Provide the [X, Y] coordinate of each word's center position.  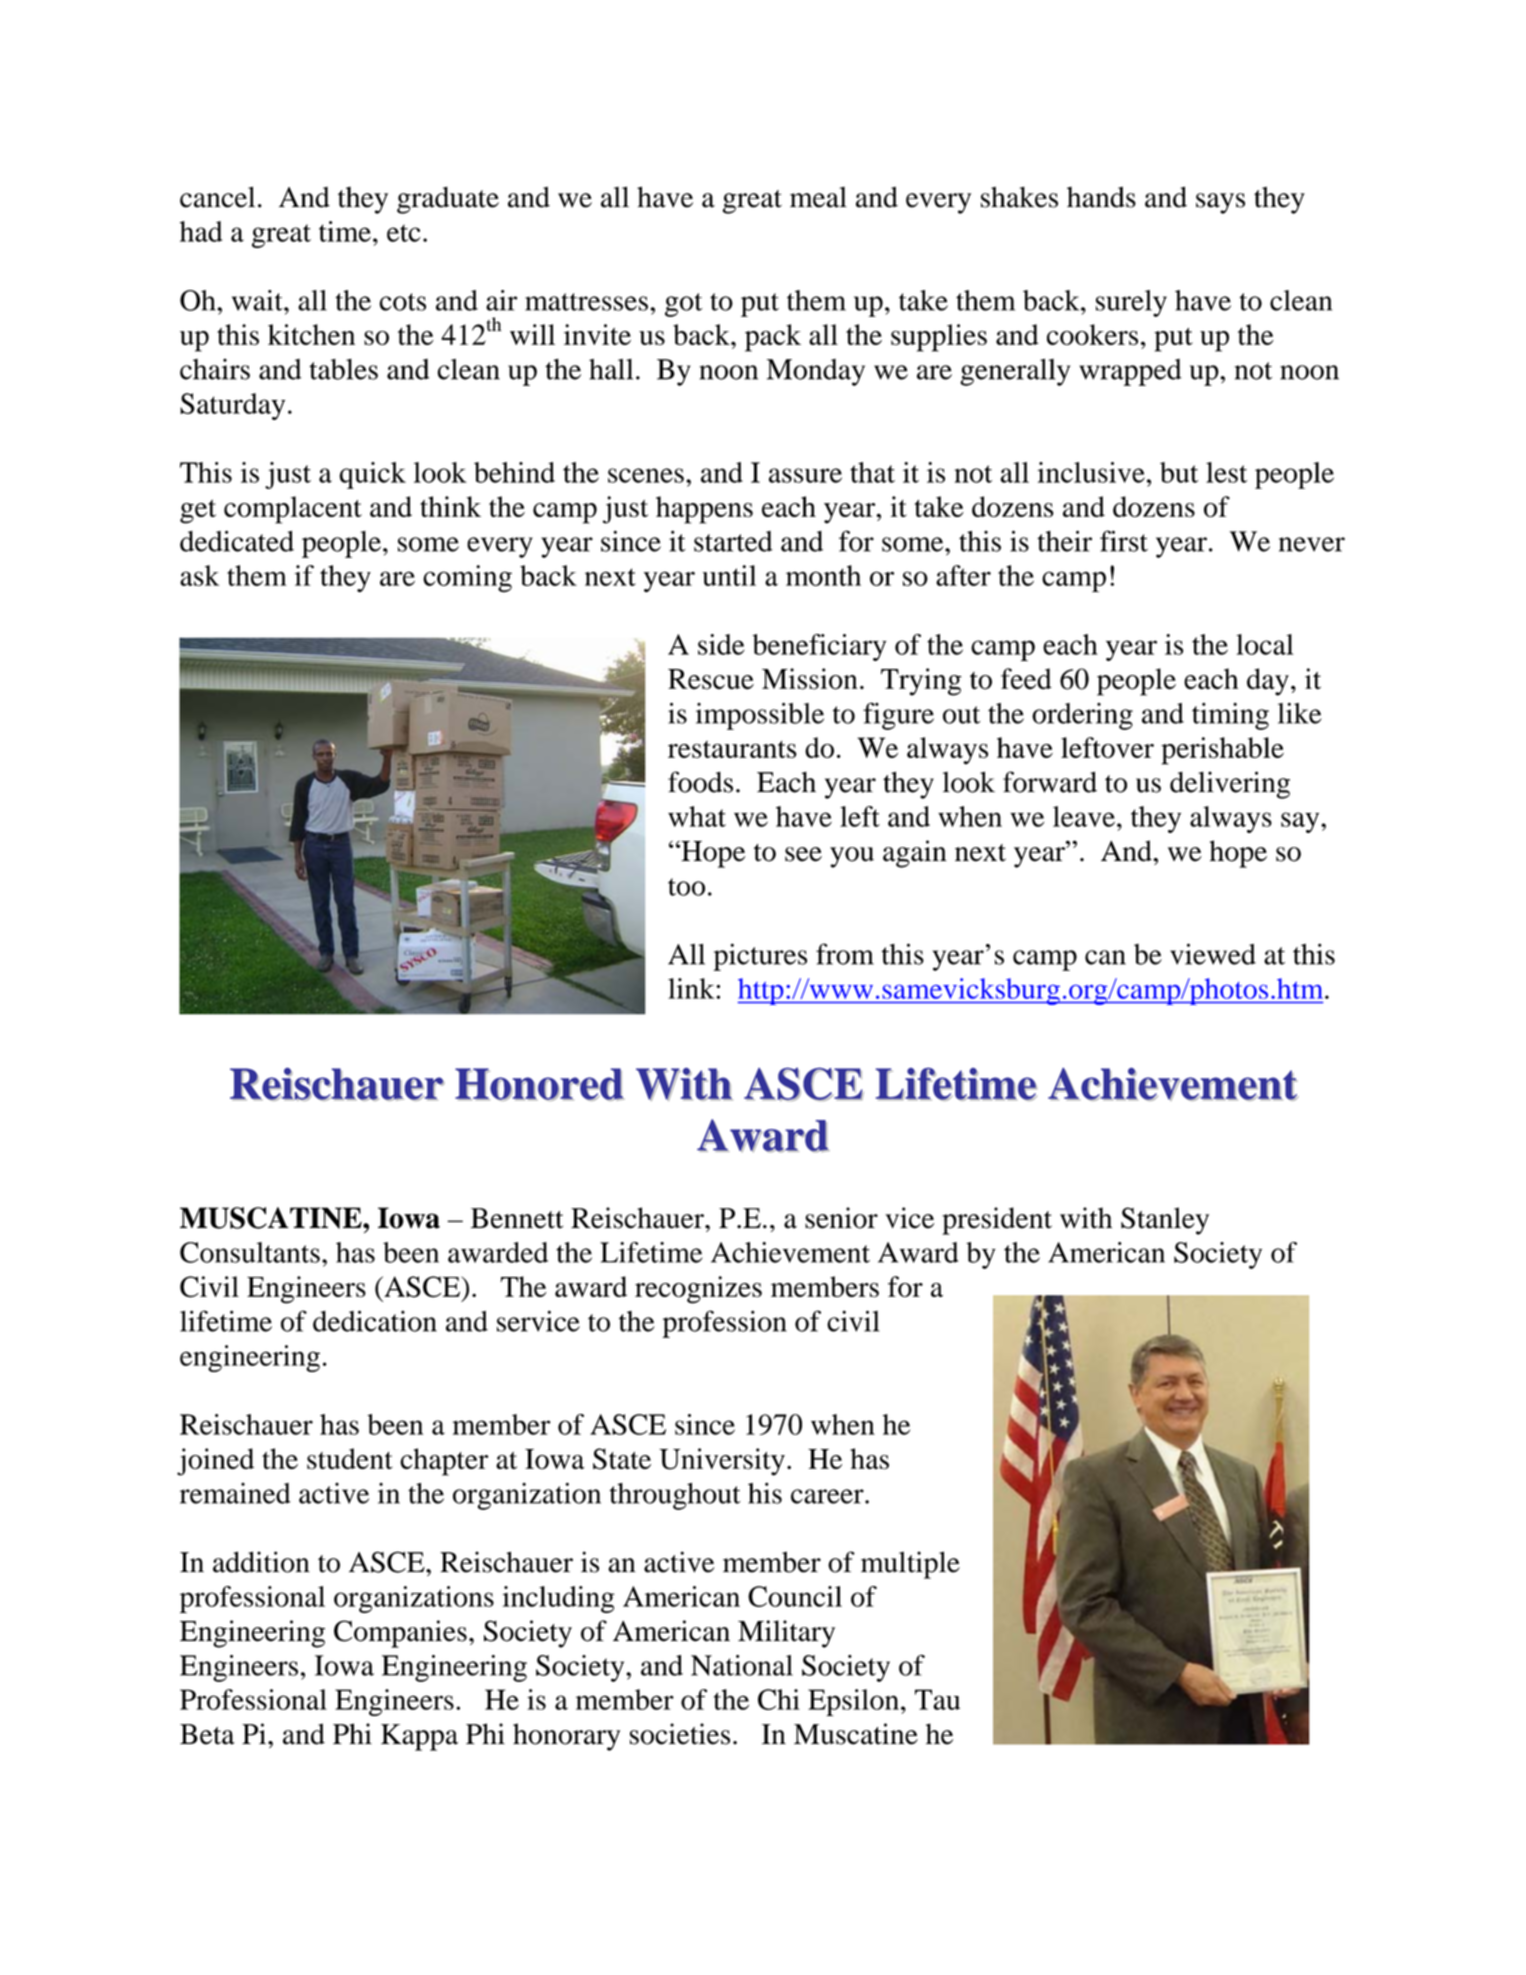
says [1220, 203]
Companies [400, 1634]
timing [1230, 716]
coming [467, 579]
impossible [760, 716]
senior [841, 1218]
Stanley [1165, 1221]
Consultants [250, 1252]
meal [818, 197]
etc [404, 233]
